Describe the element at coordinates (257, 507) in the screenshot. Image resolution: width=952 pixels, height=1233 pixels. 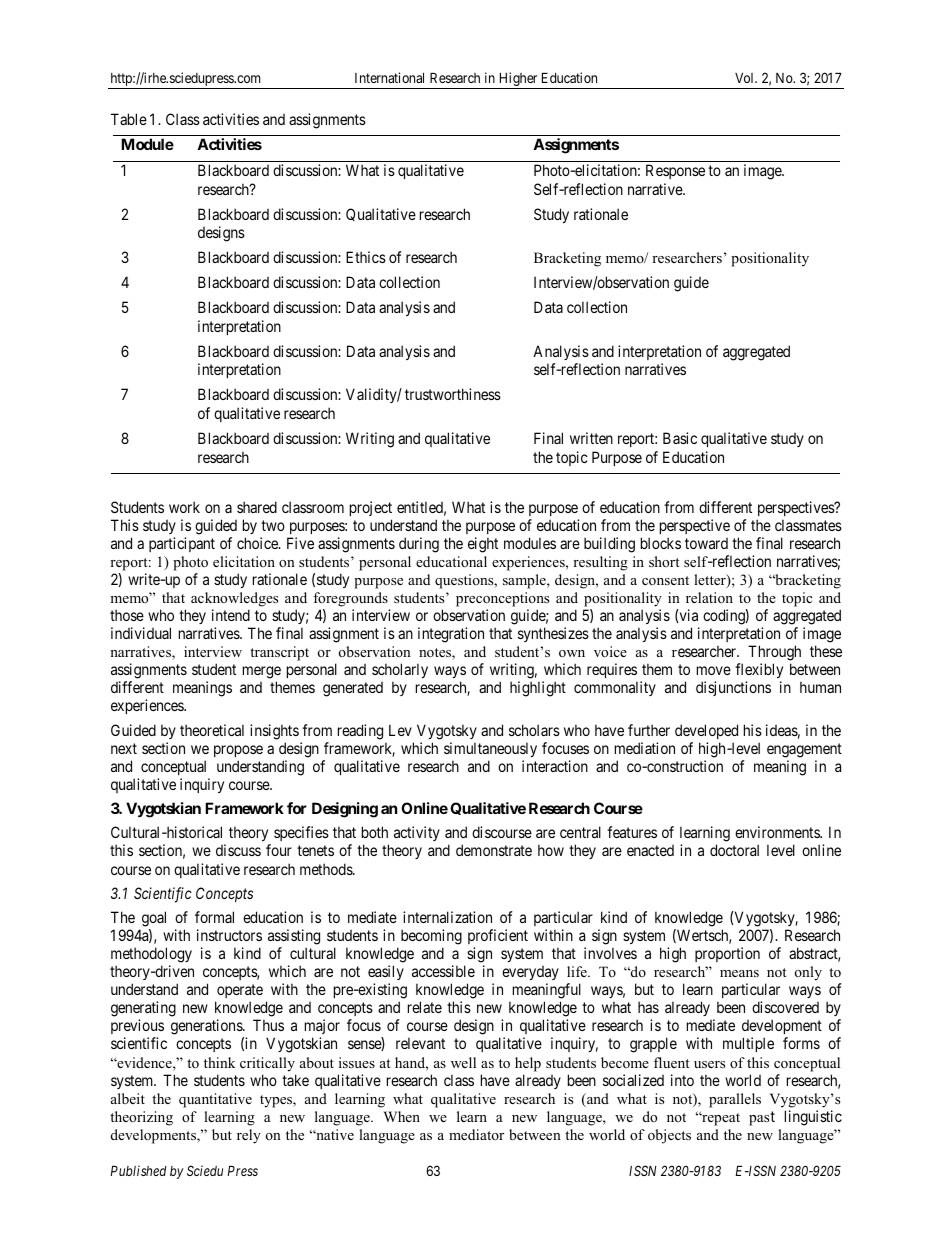
I see `shared` at that location.
